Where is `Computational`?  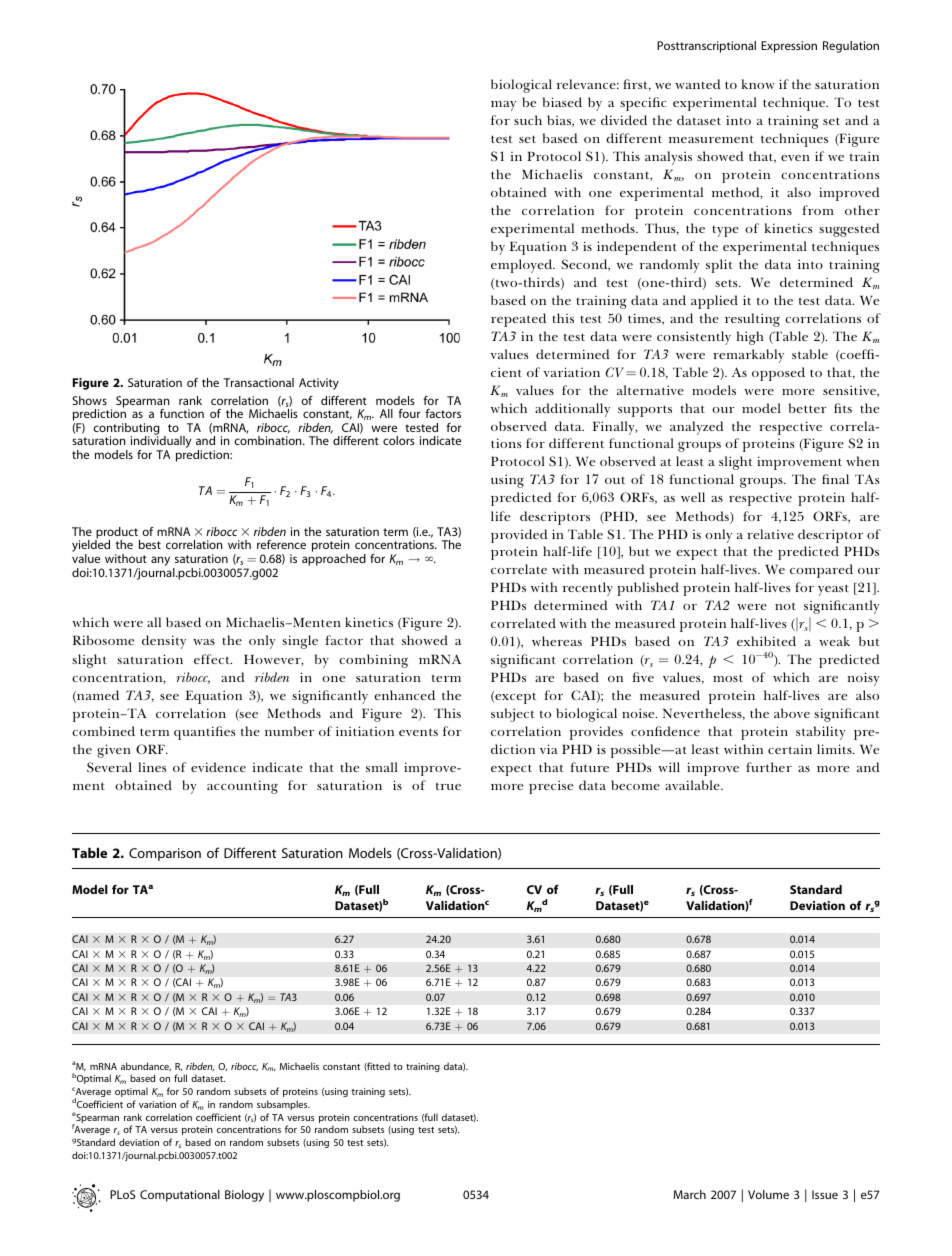 Computational is located at coordinates (180, 1196).
